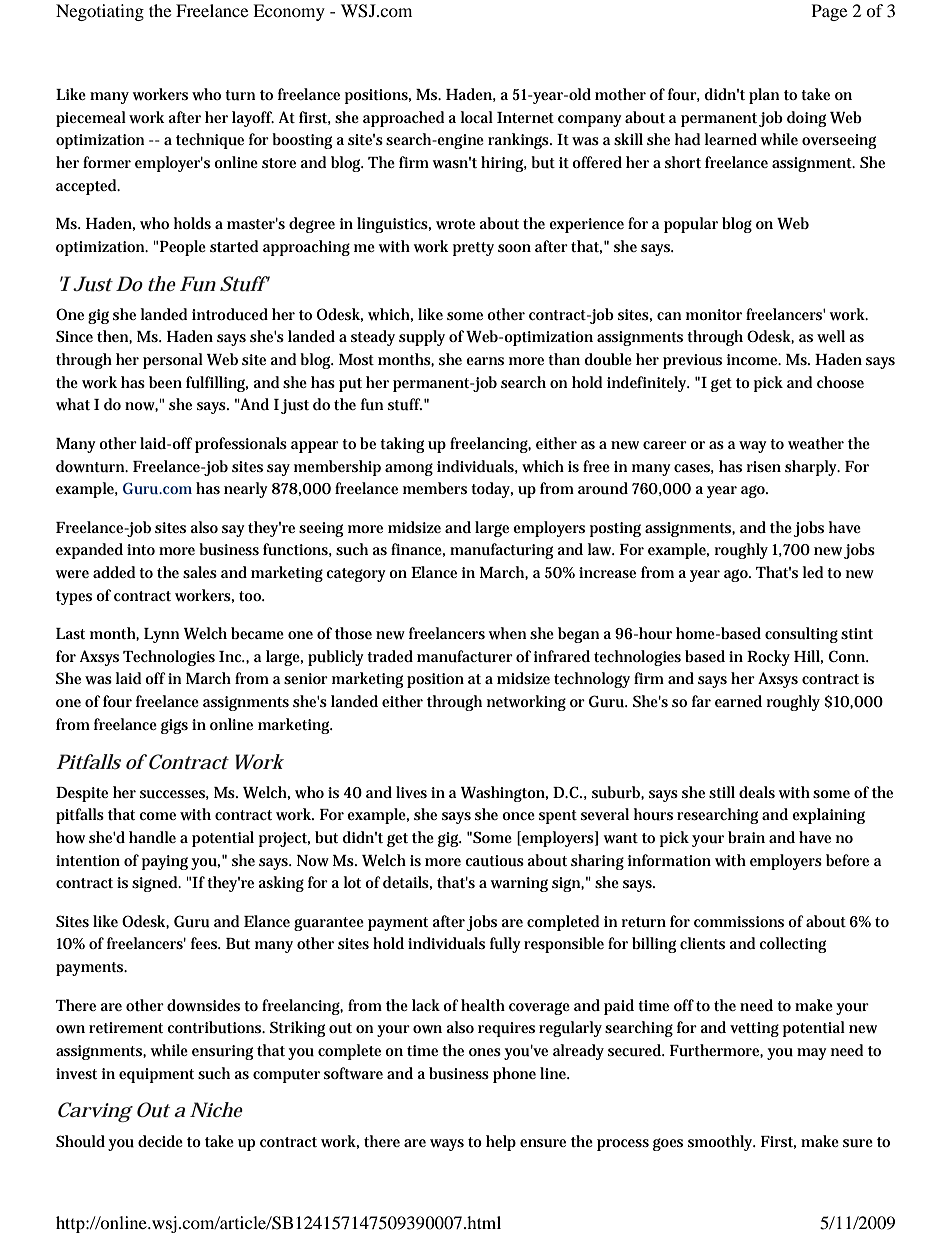 The width and height of the screenshot is (952, 1233). What do you see at coordinates (504, 794) in the screenshot?
I see `Washington` at bounding box center [504, 794].
